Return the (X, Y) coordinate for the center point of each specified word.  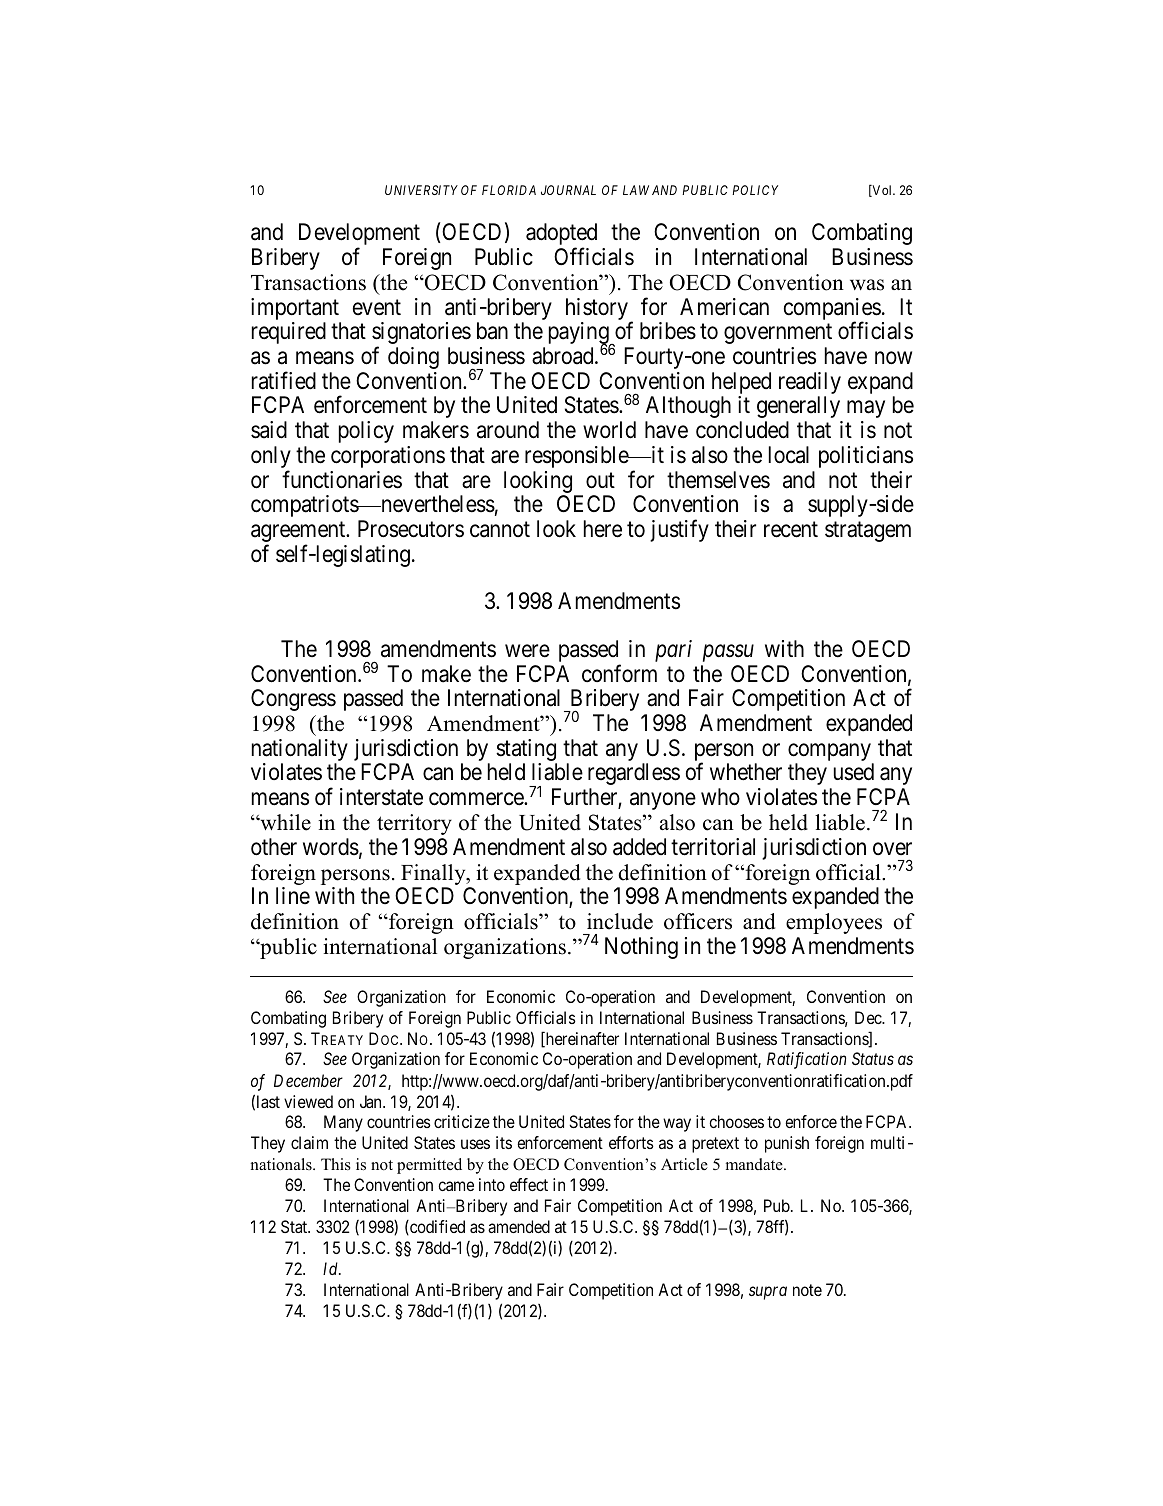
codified (436, 1227)
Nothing (641, 948)
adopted (561, 235)
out (600, 480)
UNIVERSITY (421, 190)
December (308, 1080)
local (789, 455)
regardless (634, 774)
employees (834, 923)
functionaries (342, 479)
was (867, 285)
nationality (300, 751)
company (831, 753)
